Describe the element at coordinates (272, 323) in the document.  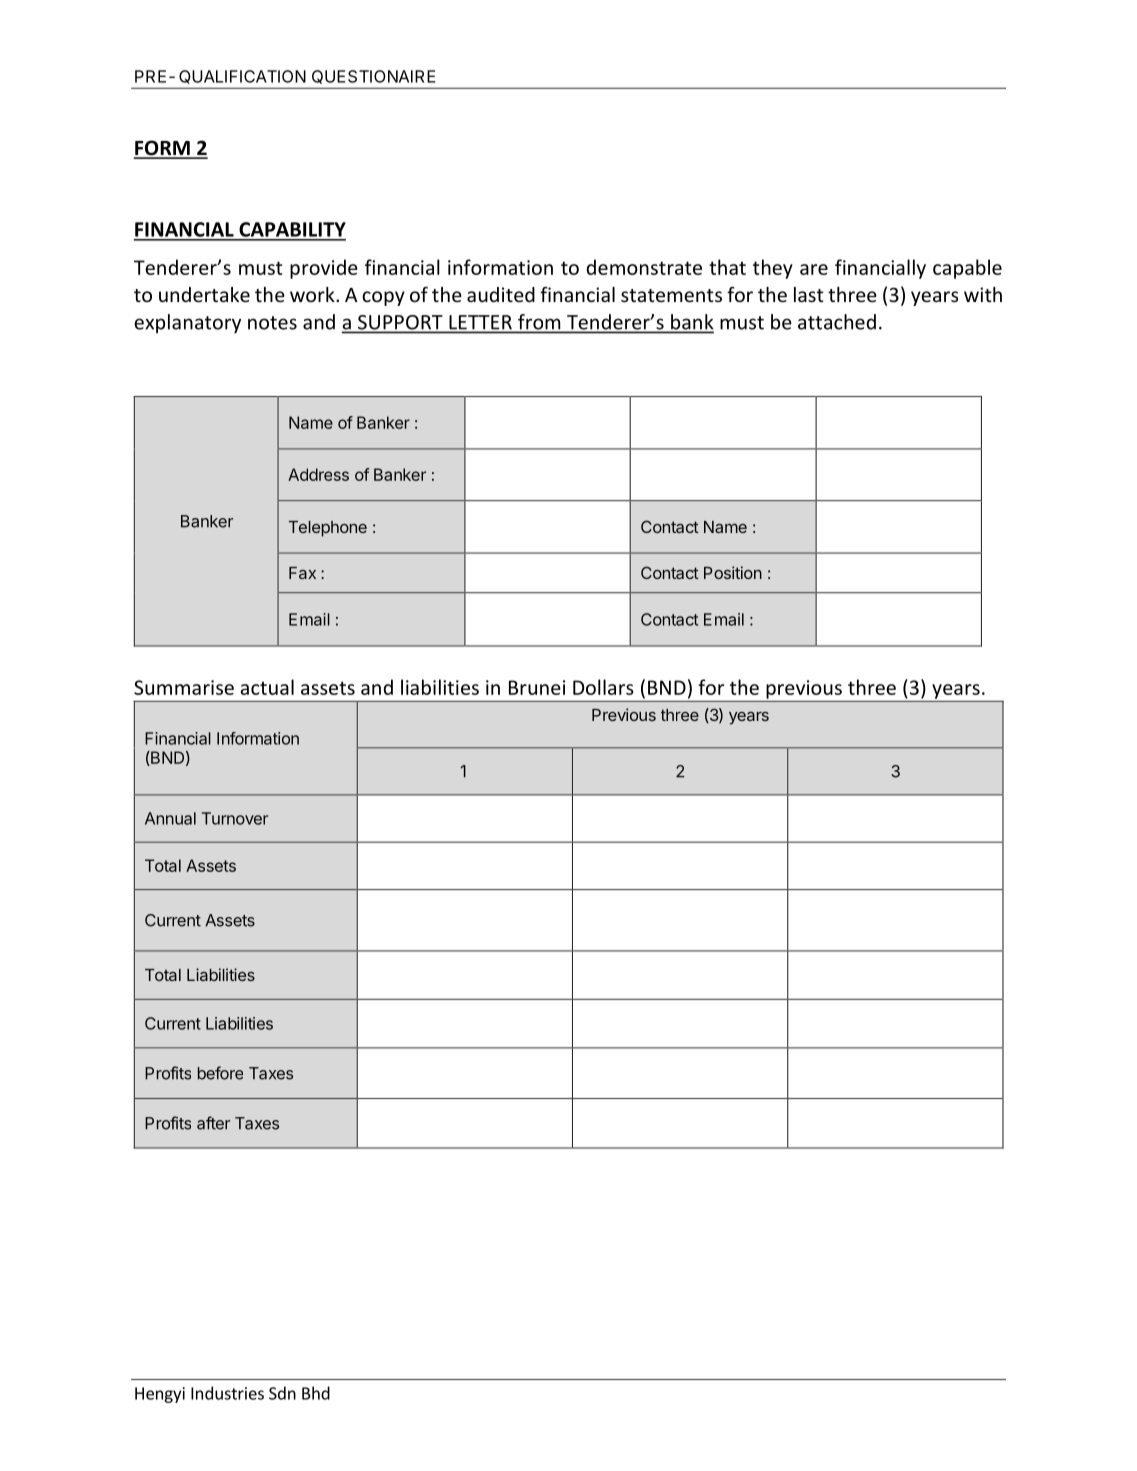
I see `notes` at that location.
